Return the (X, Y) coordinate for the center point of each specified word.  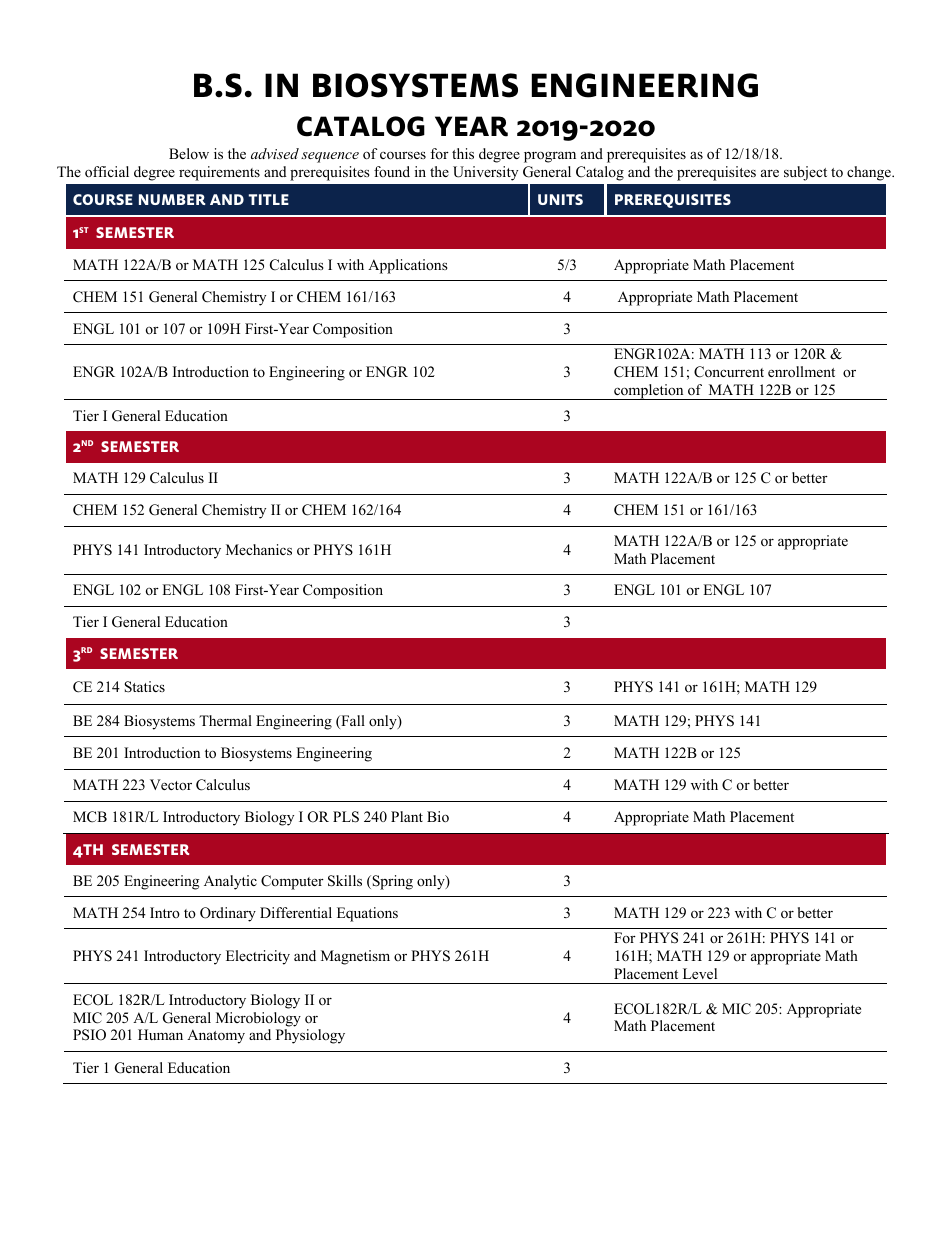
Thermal (225, 720)
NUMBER (172, 199)
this (463, 153)
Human (160, 1034)
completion (649, 392)
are (770, 173)
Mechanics (259, 549)
